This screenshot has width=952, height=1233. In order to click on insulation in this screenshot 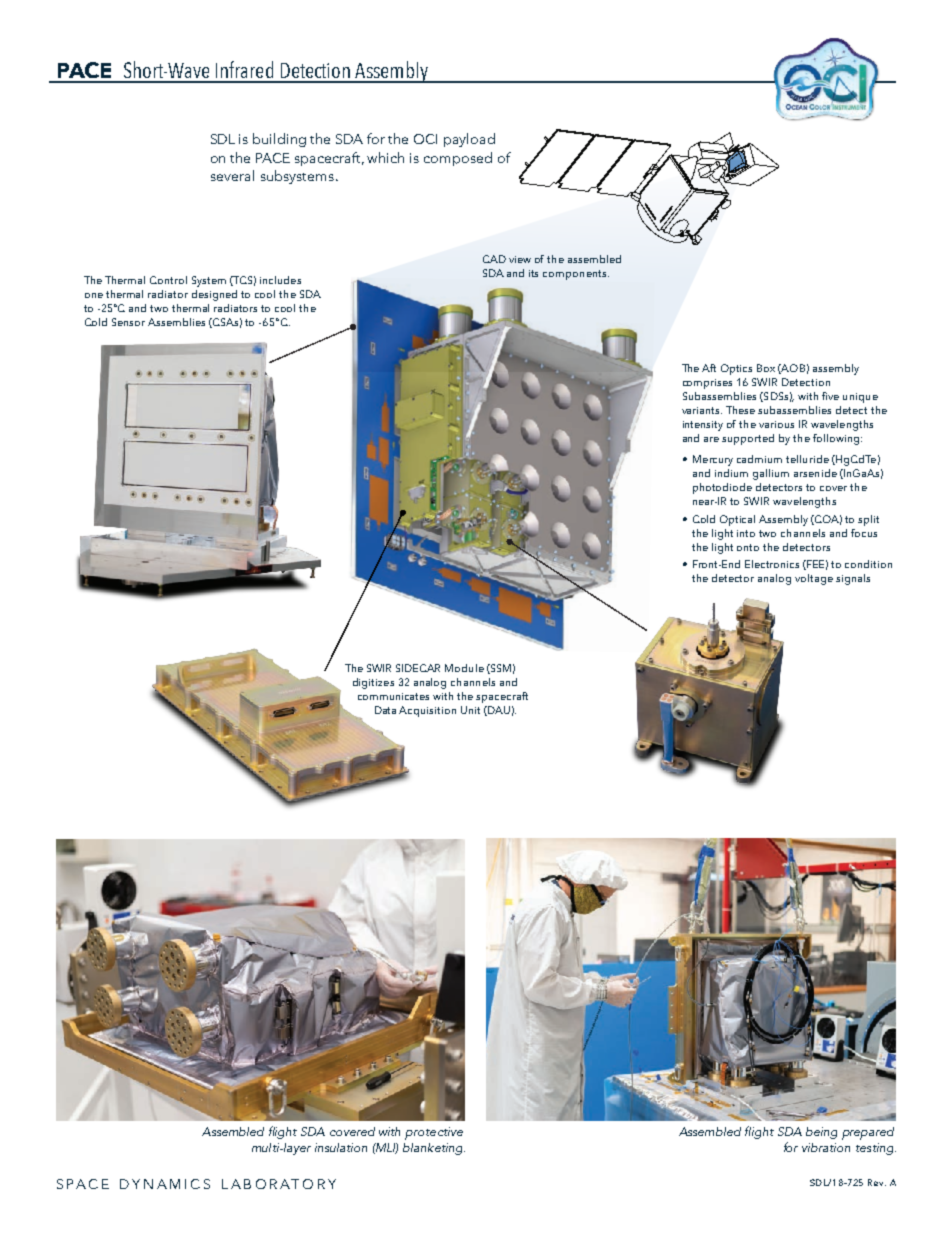, I will do `click(341, 1147)`.
